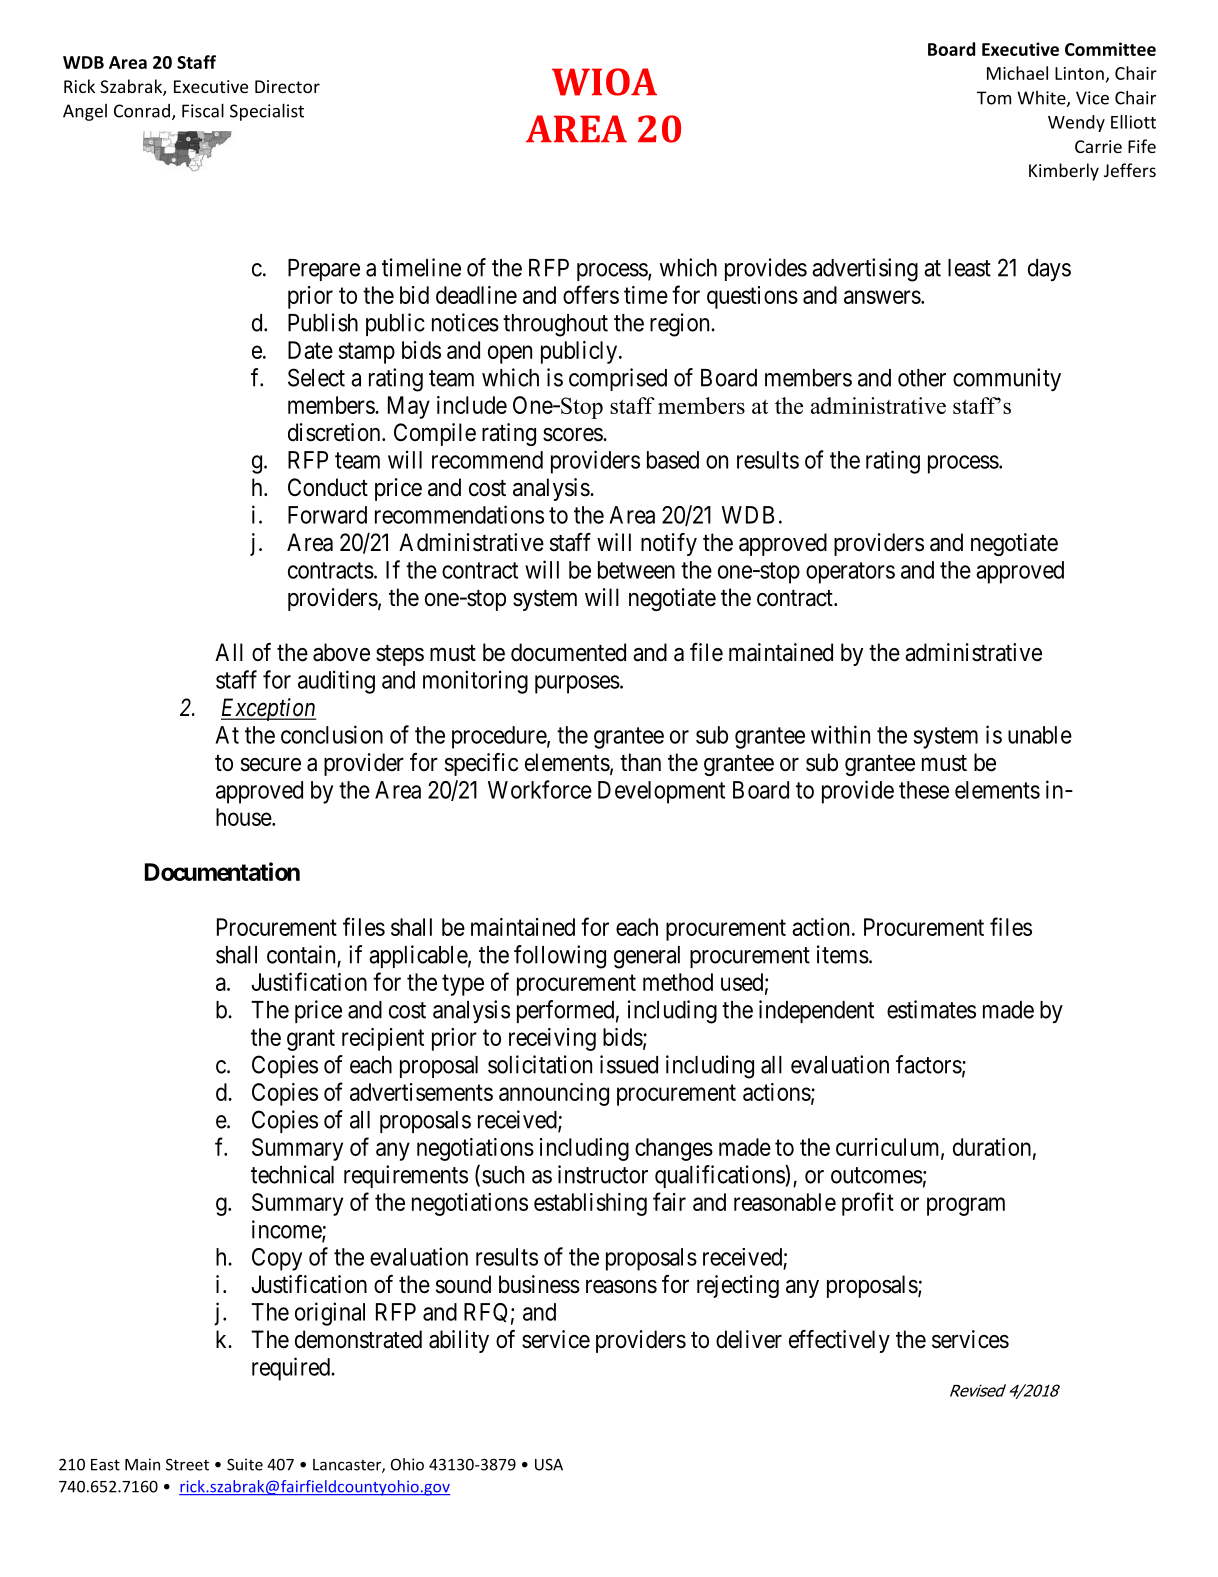 The width and height of the screenshot is (1218, 1577). Describe the element at coordinates (187, 1464) in the screenshot. I see `Street` at that location.
